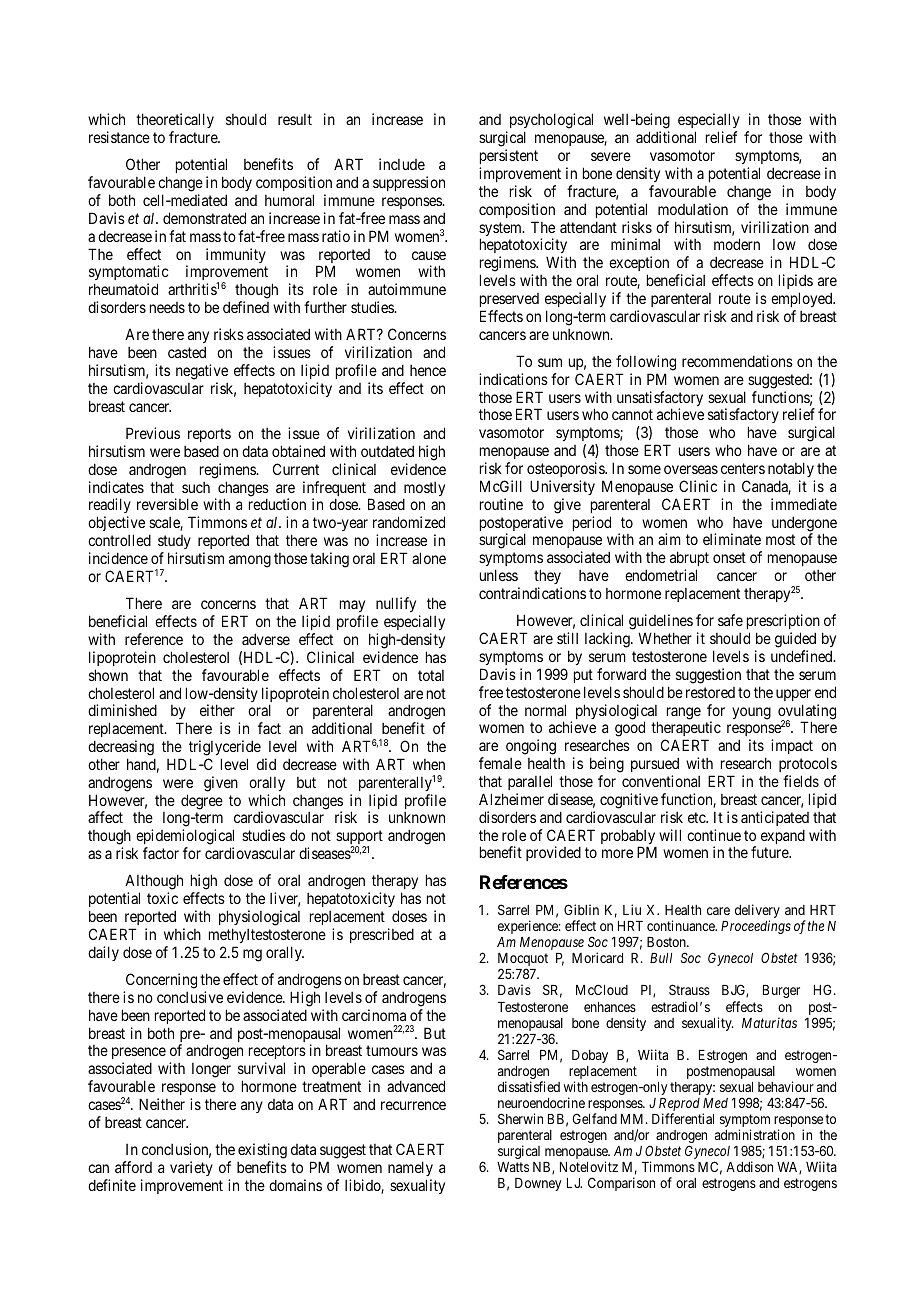 The width and height of the document is (924, 1308). What do you see at coordinates (693, 209) in the document?
I see `modulation` at bounding box center [693, 209].
